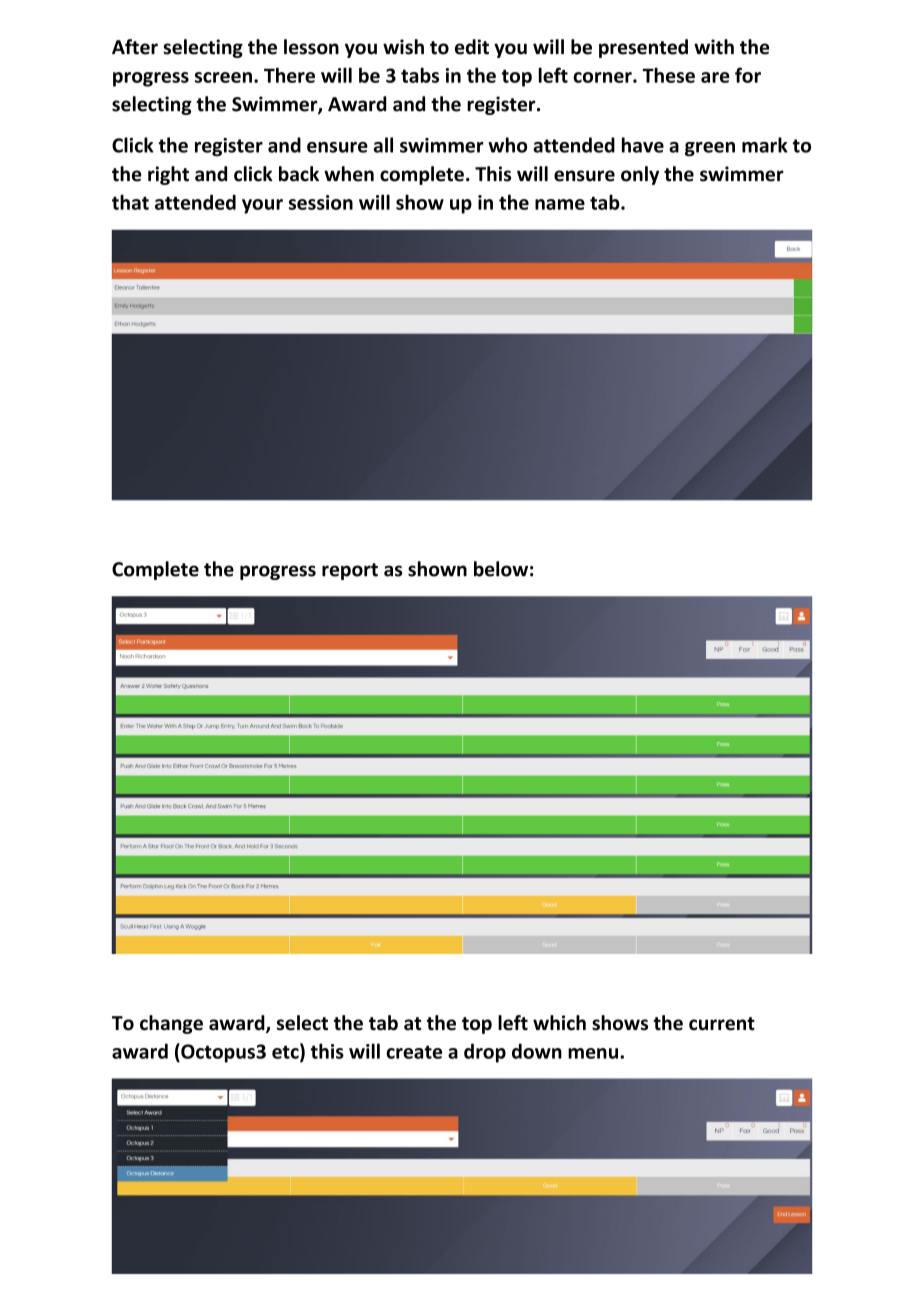  Describe the element at coordinates (722, 1024) in the page. I see `current` at that location.
